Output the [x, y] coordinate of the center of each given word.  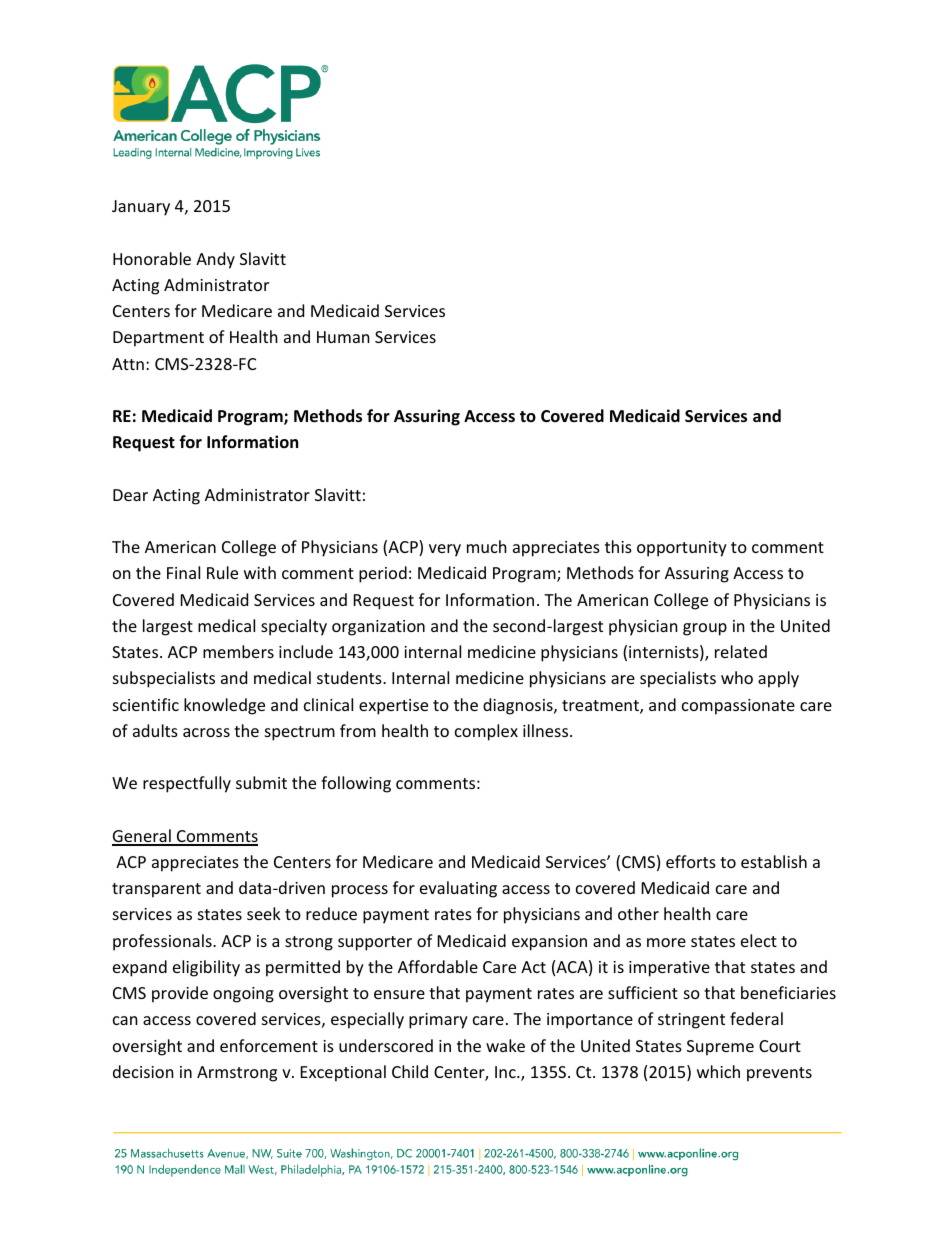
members [238, 651]
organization [378, 628]
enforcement [269, 1045]
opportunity [682, 549]
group [705, 629]
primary [438, 1021]
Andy [215, 260]
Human [343, 337]
